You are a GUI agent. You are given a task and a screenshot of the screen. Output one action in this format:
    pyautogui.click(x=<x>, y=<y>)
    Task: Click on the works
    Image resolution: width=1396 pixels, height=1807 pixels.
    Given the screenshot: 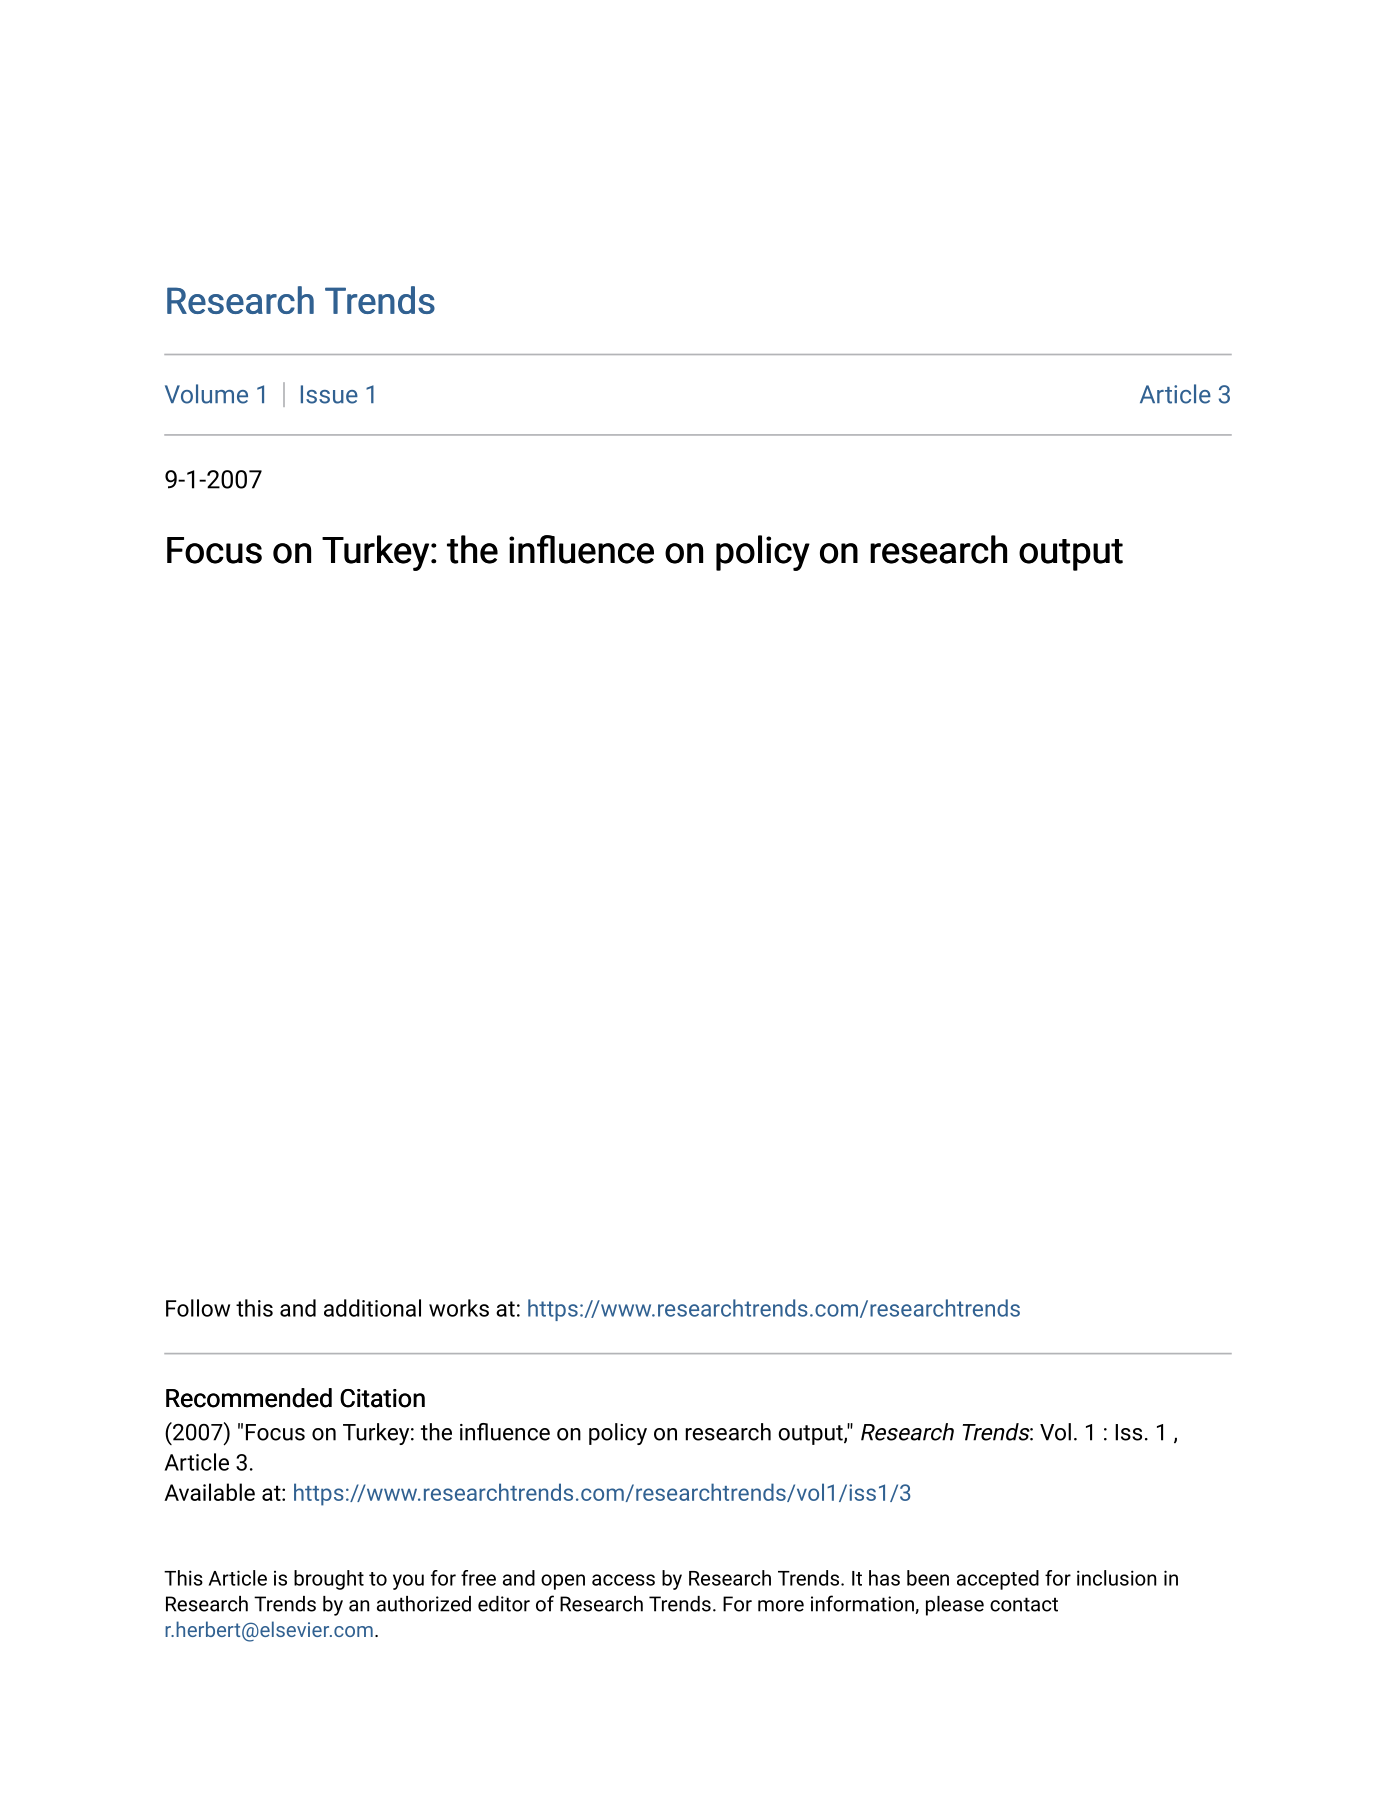 What is the action you would take?
    pyautogui.click(x=459, y=1308)
